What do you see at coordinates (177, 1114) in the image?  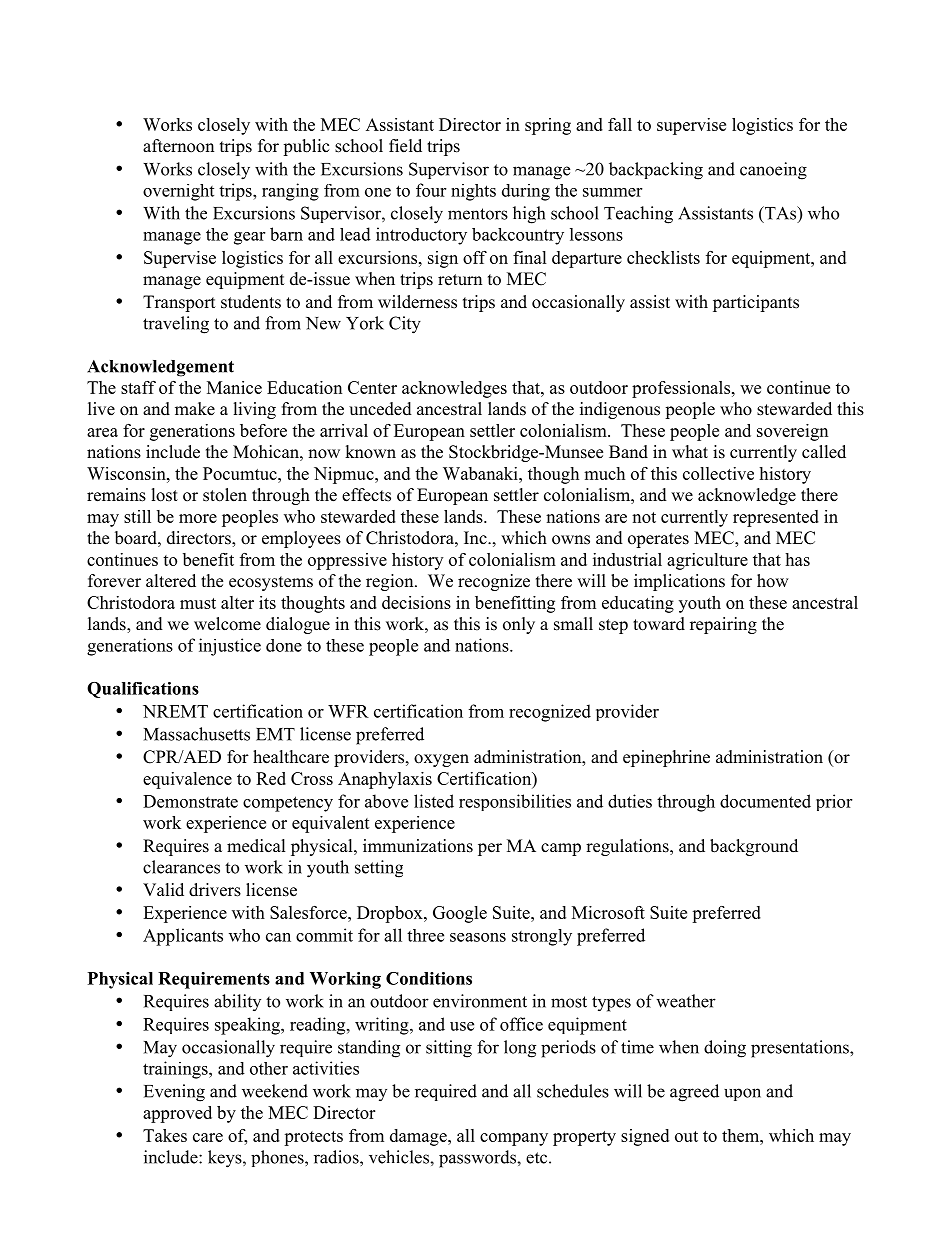 I see `approved` at bounding box center [177, 1114].
